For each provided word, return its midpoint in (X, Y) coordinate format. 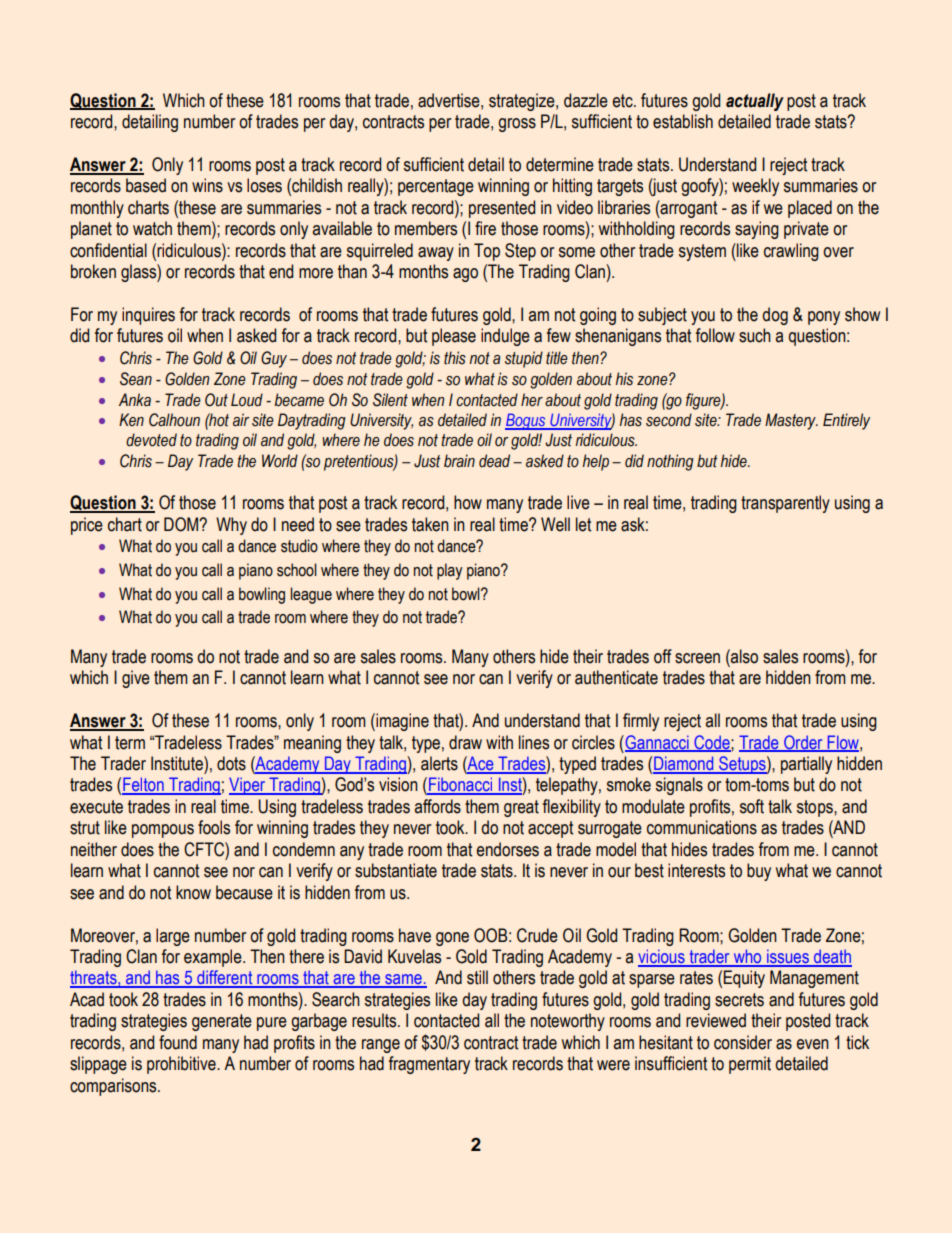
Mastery (791, 421)
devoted (151, 440)
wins (207, 185)
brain (459, 461)
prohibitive (182, 1065)
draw (465, 742)
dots (231, 763)
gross (517, 125)
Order (803, 743)
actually (755, 102)
